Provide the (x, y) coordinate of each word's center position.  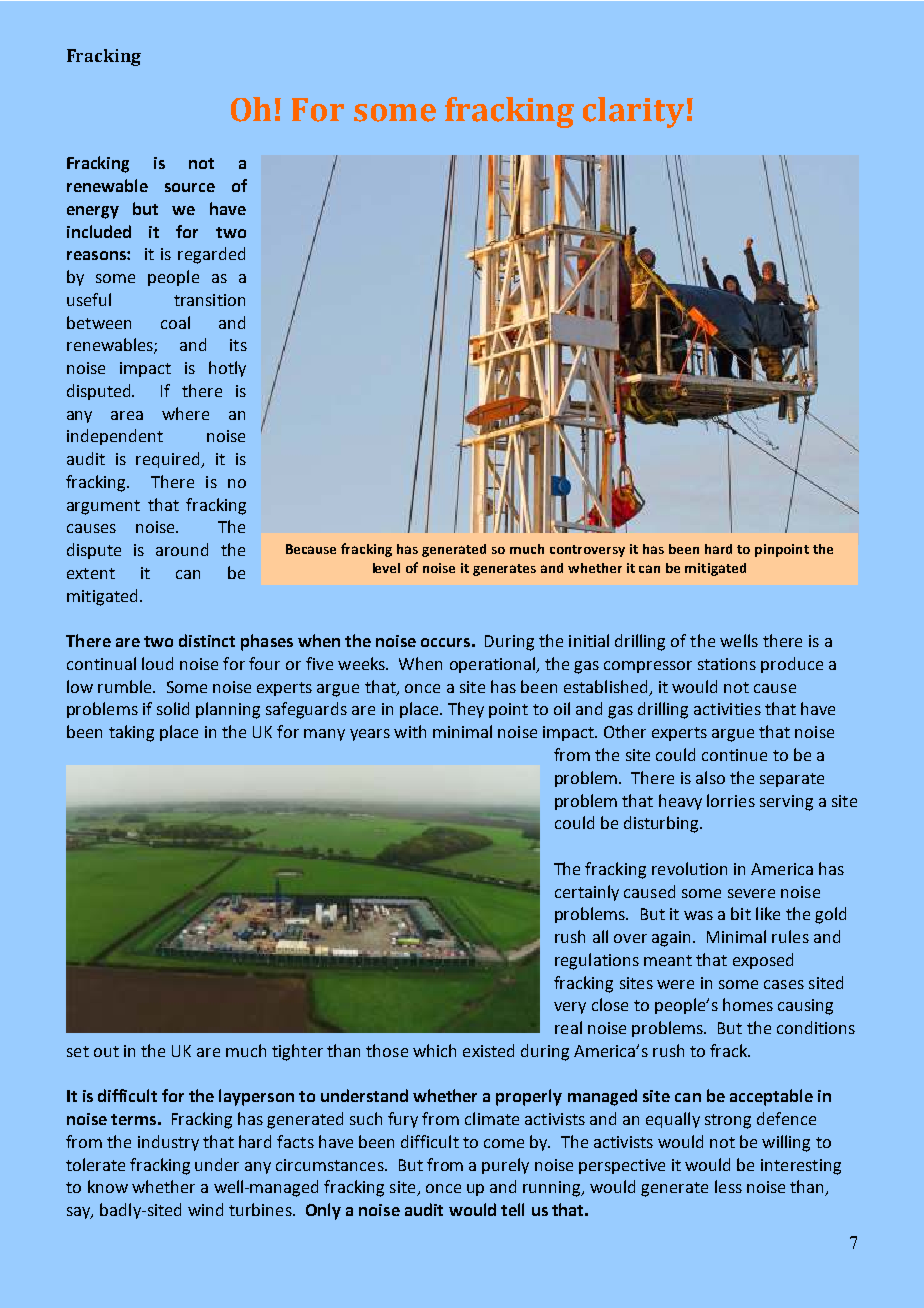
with (410, 731)
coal (175, 322)
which (434, 1050)
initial (589, 640)
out (106, 1051)
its (238, 345)
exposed (763, 961)
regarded (211, 255)
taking (131, 733)
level (386, 568)
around (182, 549)
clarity (633, 112)
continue (734, 755)
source (190, 187)
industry (168, 1143)
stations (727, 664)
